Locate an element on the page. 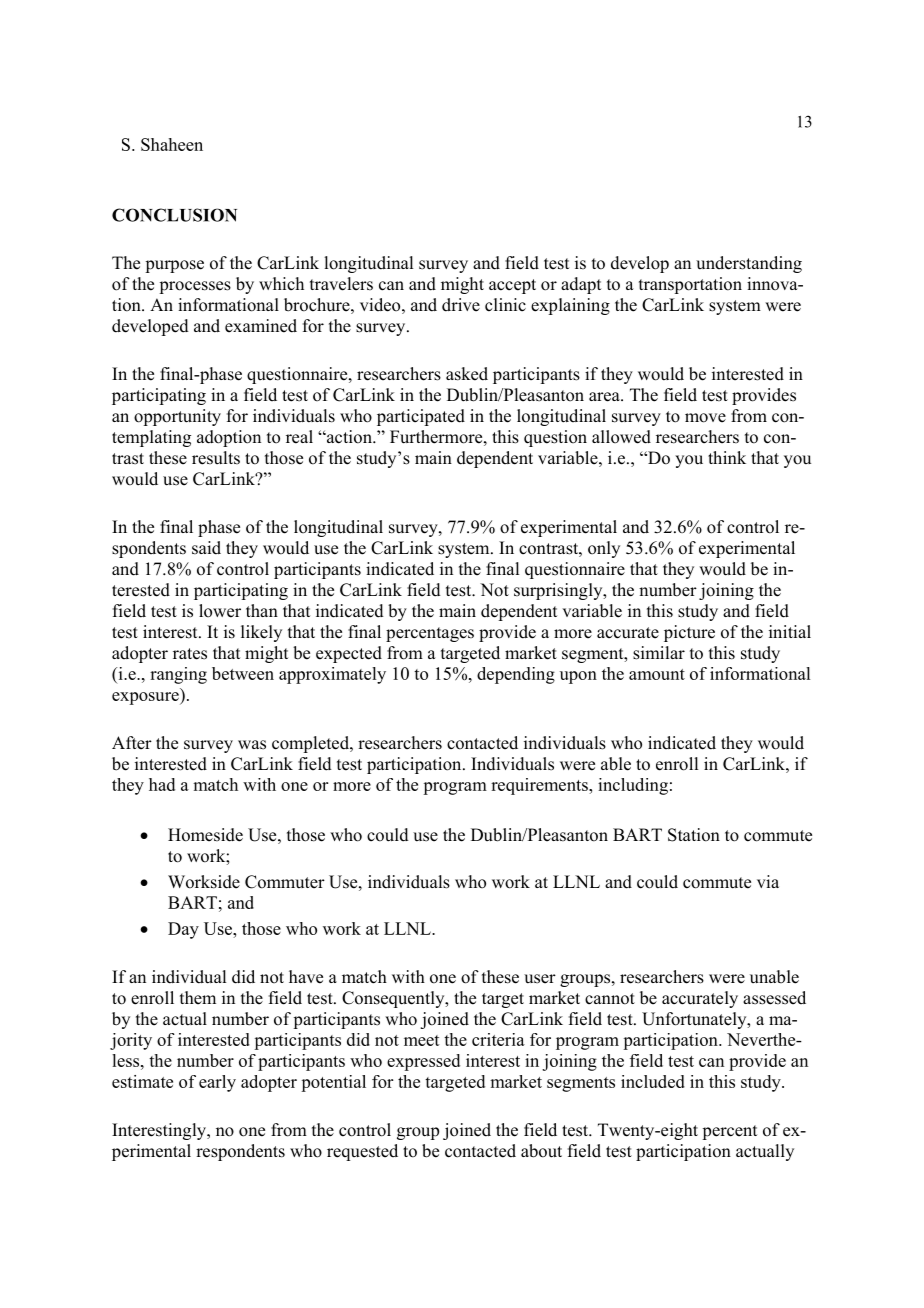 The image size is (924, 1308). depending is located at coordinates (516, 675).
